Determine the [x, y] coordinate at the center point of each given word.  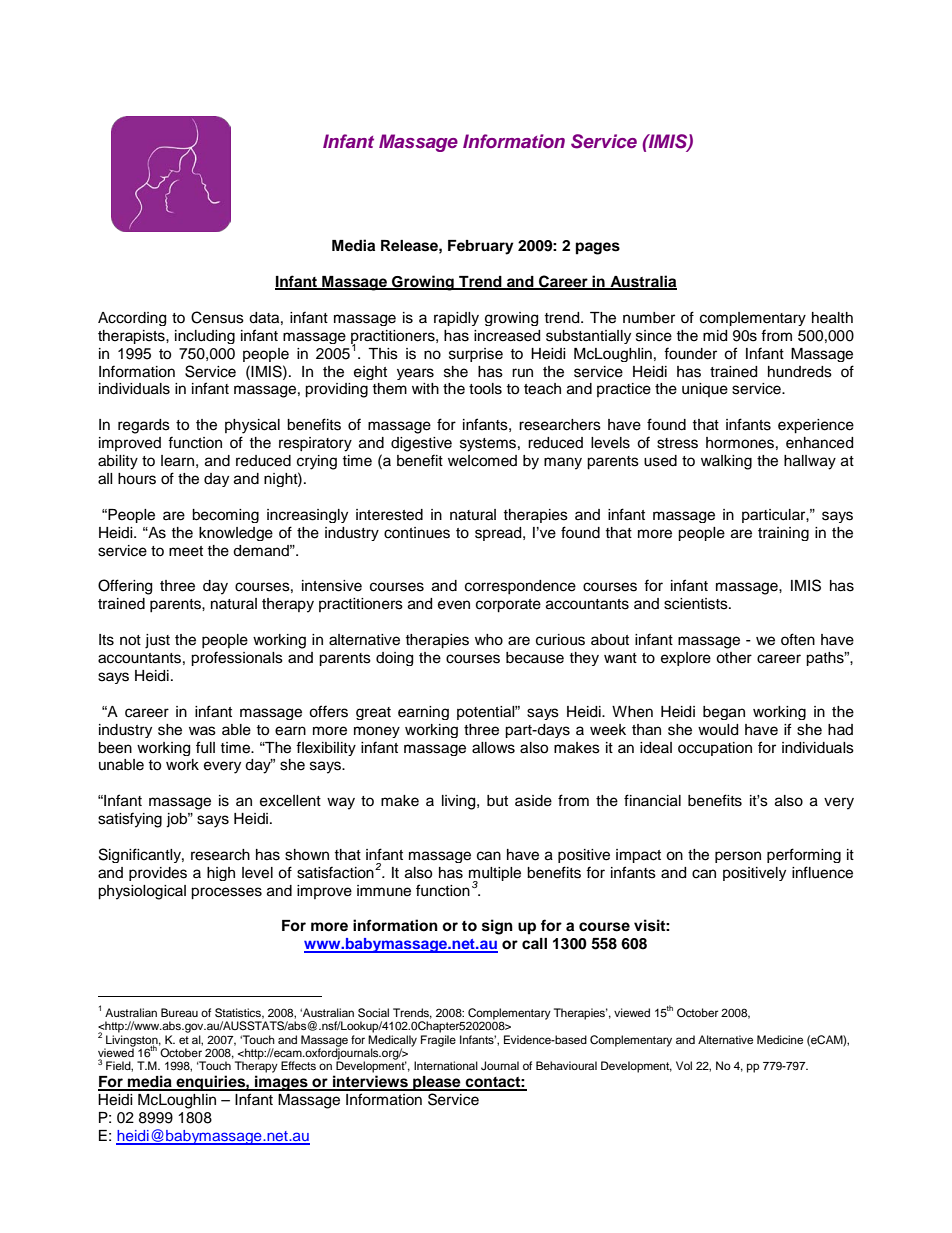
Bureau [179, 1012]
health [832, 318]
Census [217, 317]
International [446, 1065]
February [481, 247]
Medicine [780, 1039]
